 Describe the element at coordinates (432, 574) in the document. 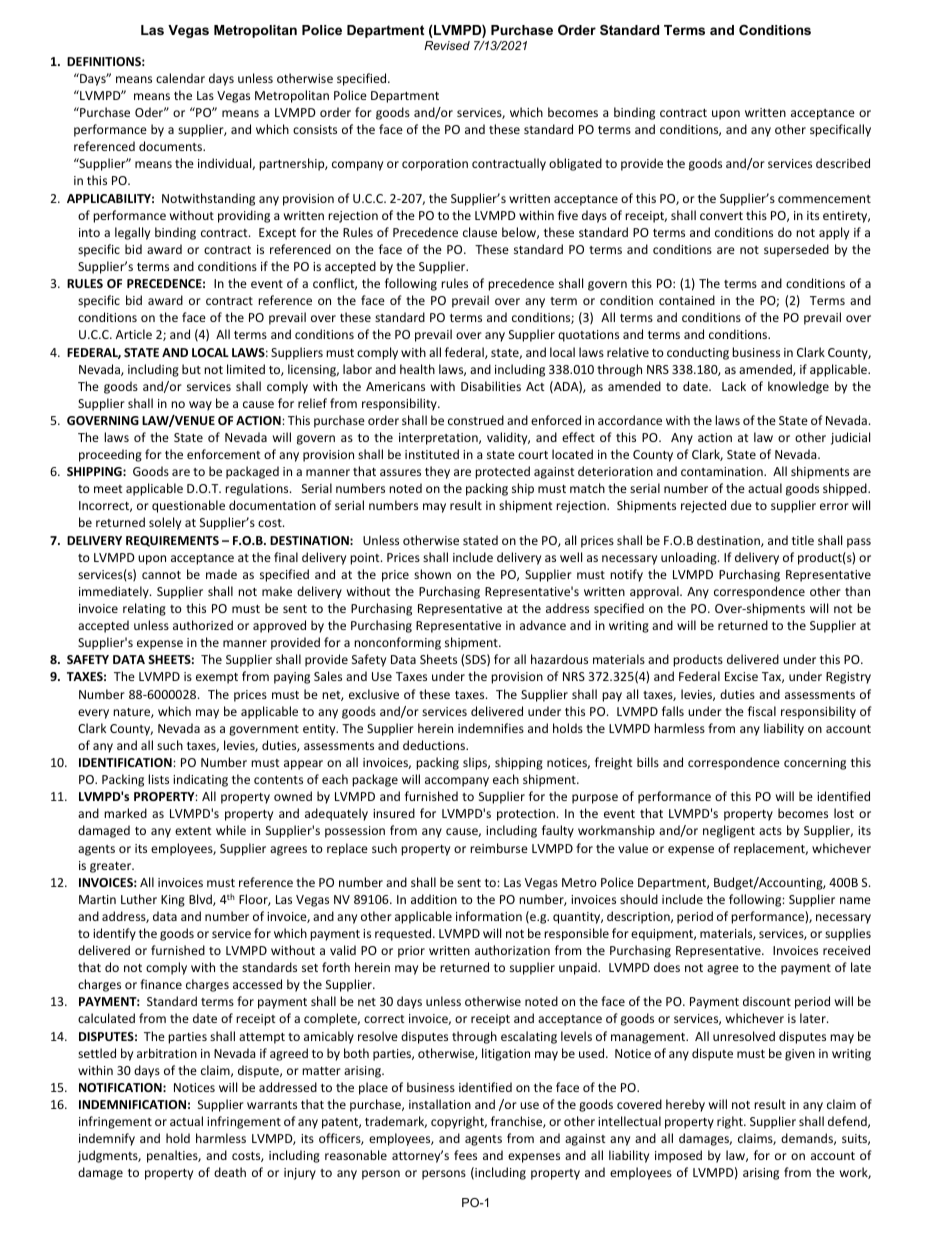

I see `shown` at that location.
